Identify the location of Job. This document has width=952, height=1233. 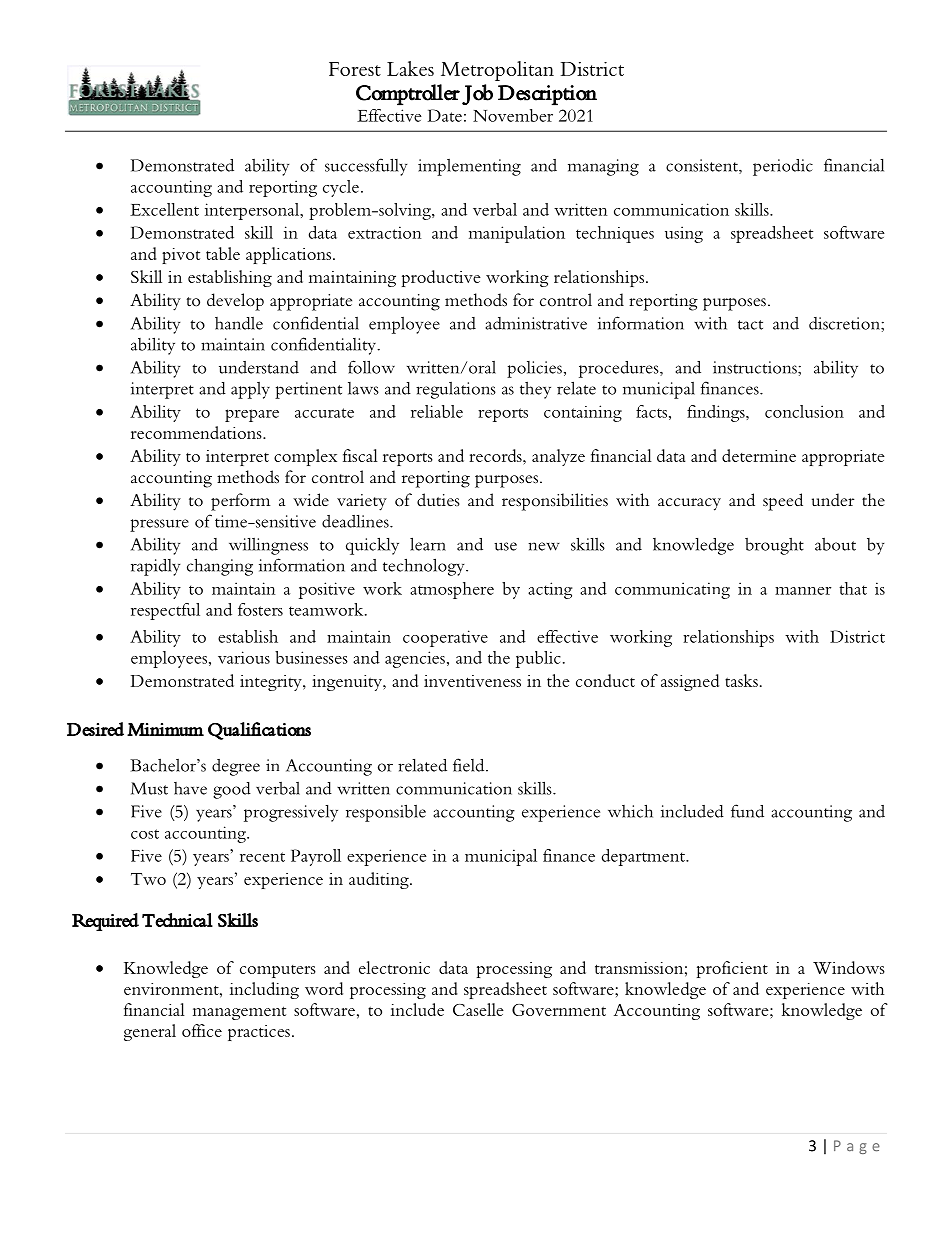
(477, 94).
